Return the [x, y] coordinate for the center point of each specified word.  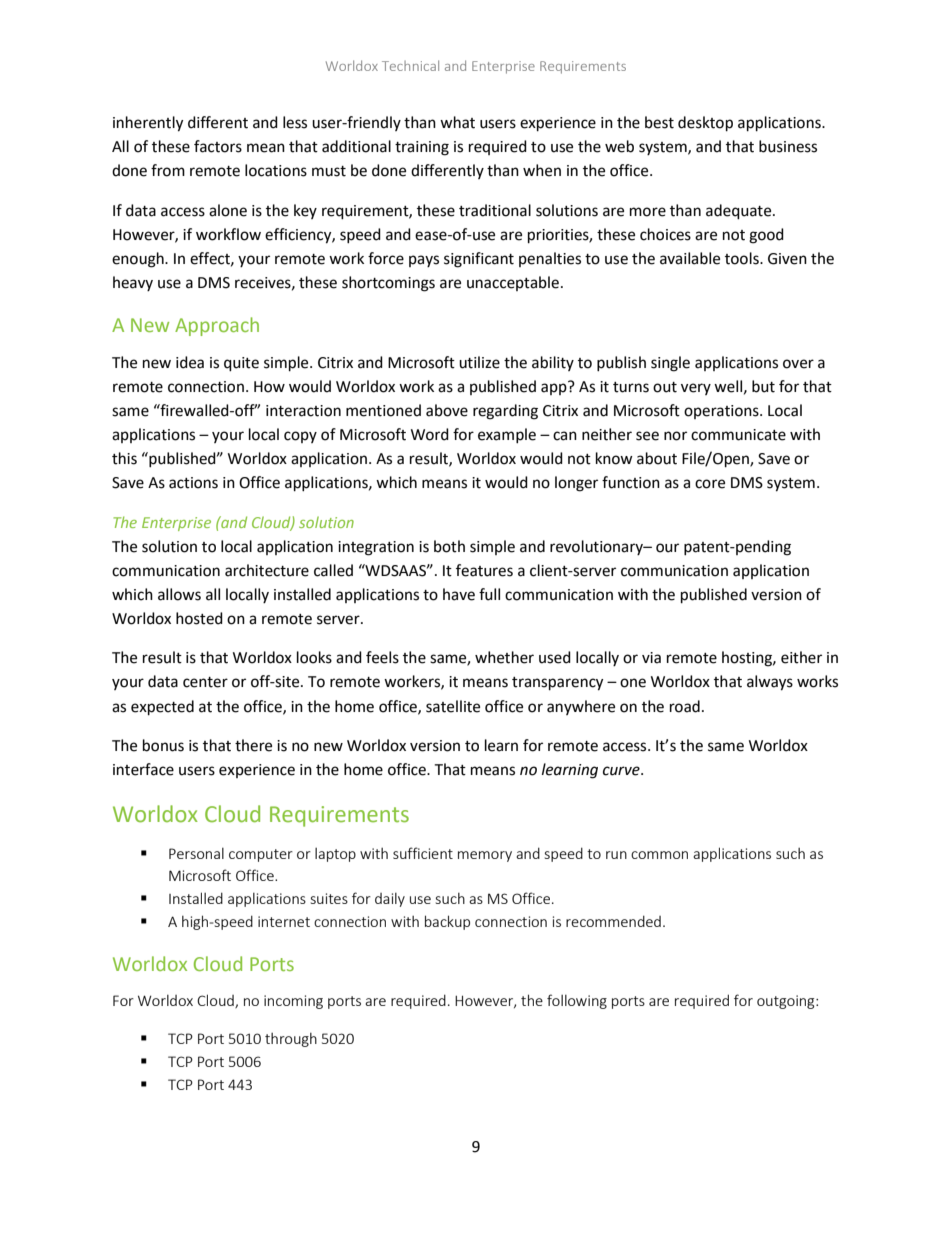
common [659, 855]
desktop [705, 124]
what [457, 122]
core [710, 484]
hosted [199, 618]
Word [430, 434]
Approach [217, 326]
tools [743, 258]
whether [504, 657]
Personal [196, 853]
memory [485, 856]
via [651, 658]
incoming [293, 1002]
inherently [148, 124]
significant [479, 260]
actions [193, 483]
